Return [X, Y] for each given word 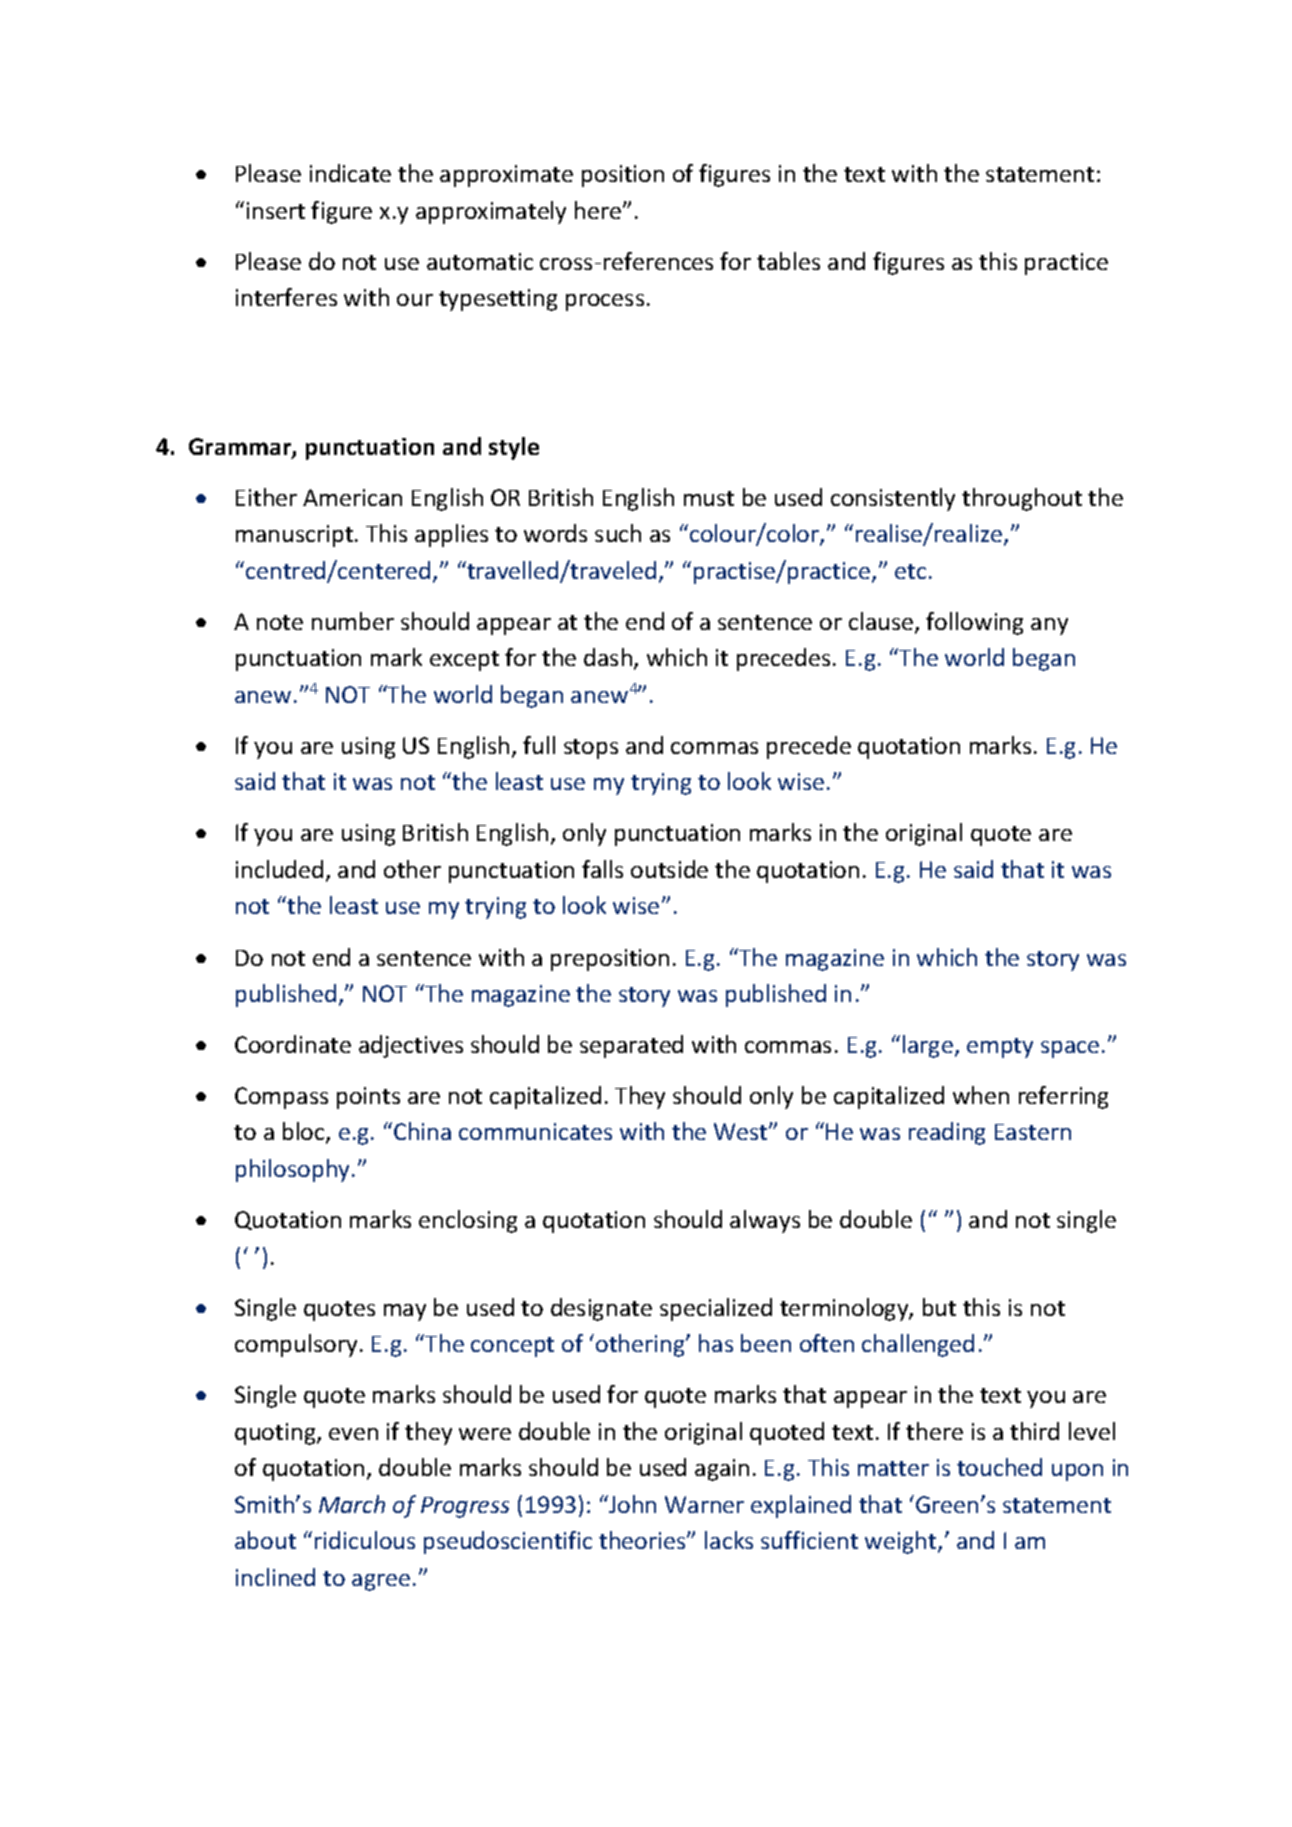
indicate [350, 173]
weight [902, 1542]
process [605, 302]
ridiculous [365, 1540]
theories [643, 1540]
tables [788, 261]
